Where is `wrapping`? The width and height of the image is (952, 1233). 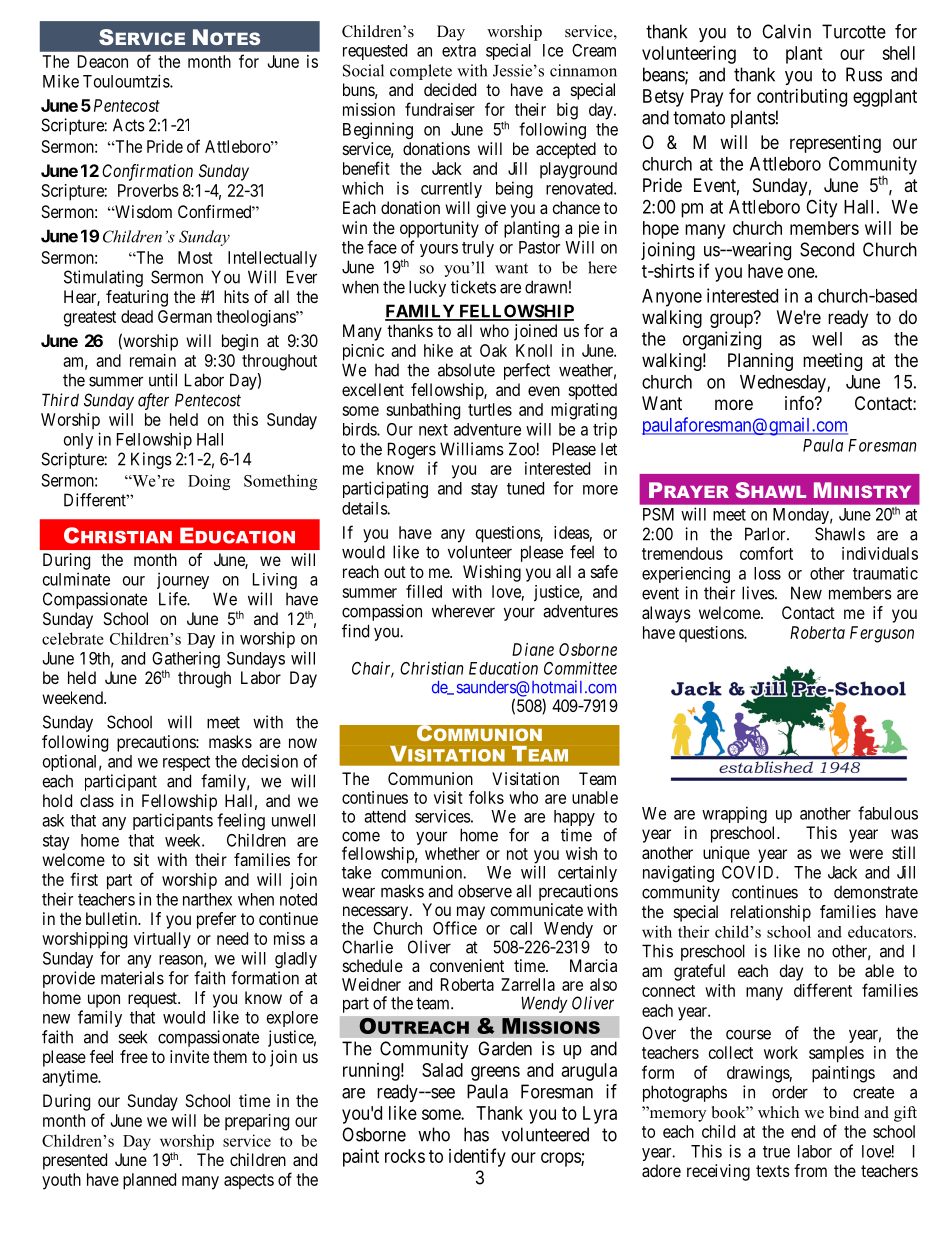 wrapping is located at coordinates (734, 814).
